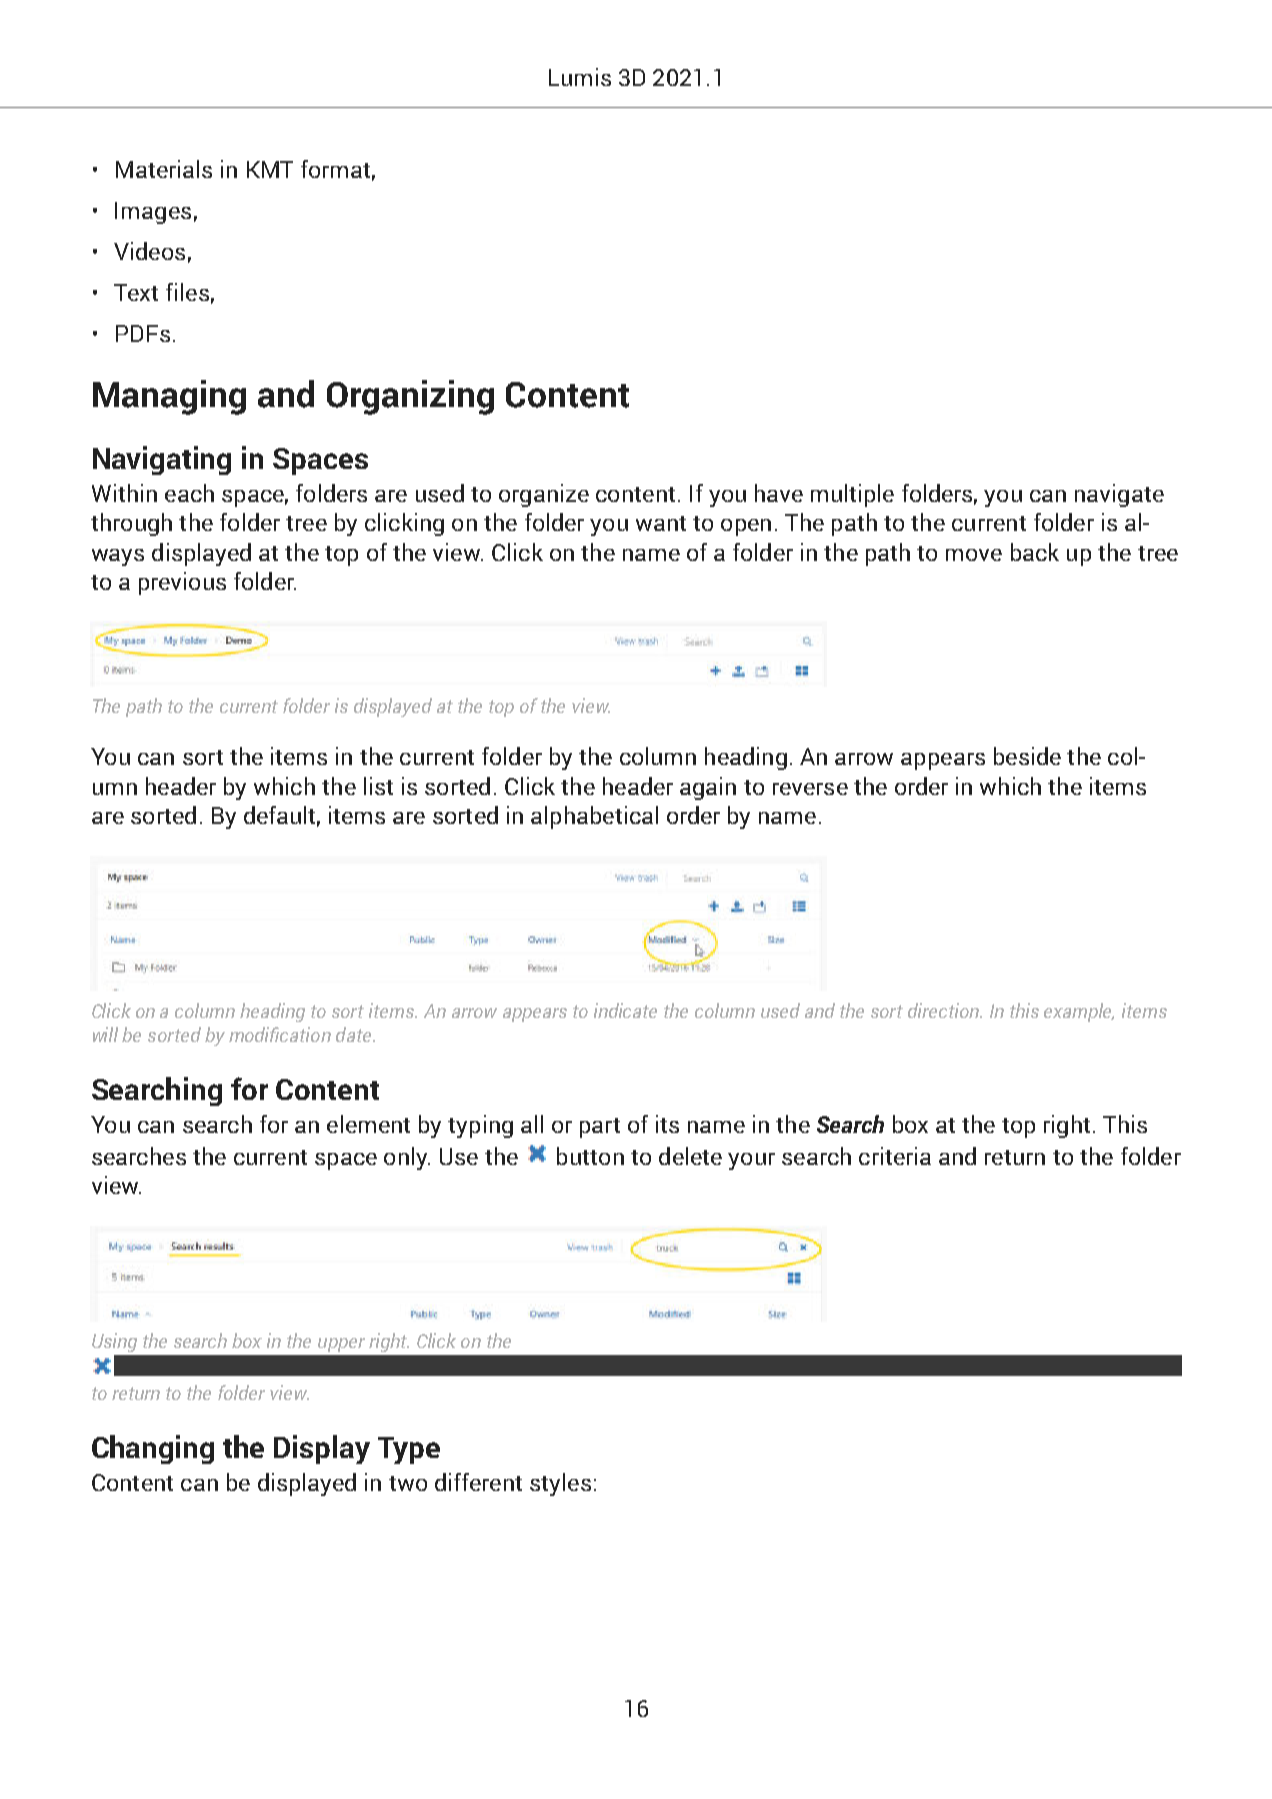 The image size is (1272, 1799). What do you see at coordinates (974, 555) in the screenshot?
I see `move` at bounding box center [974, 555].
